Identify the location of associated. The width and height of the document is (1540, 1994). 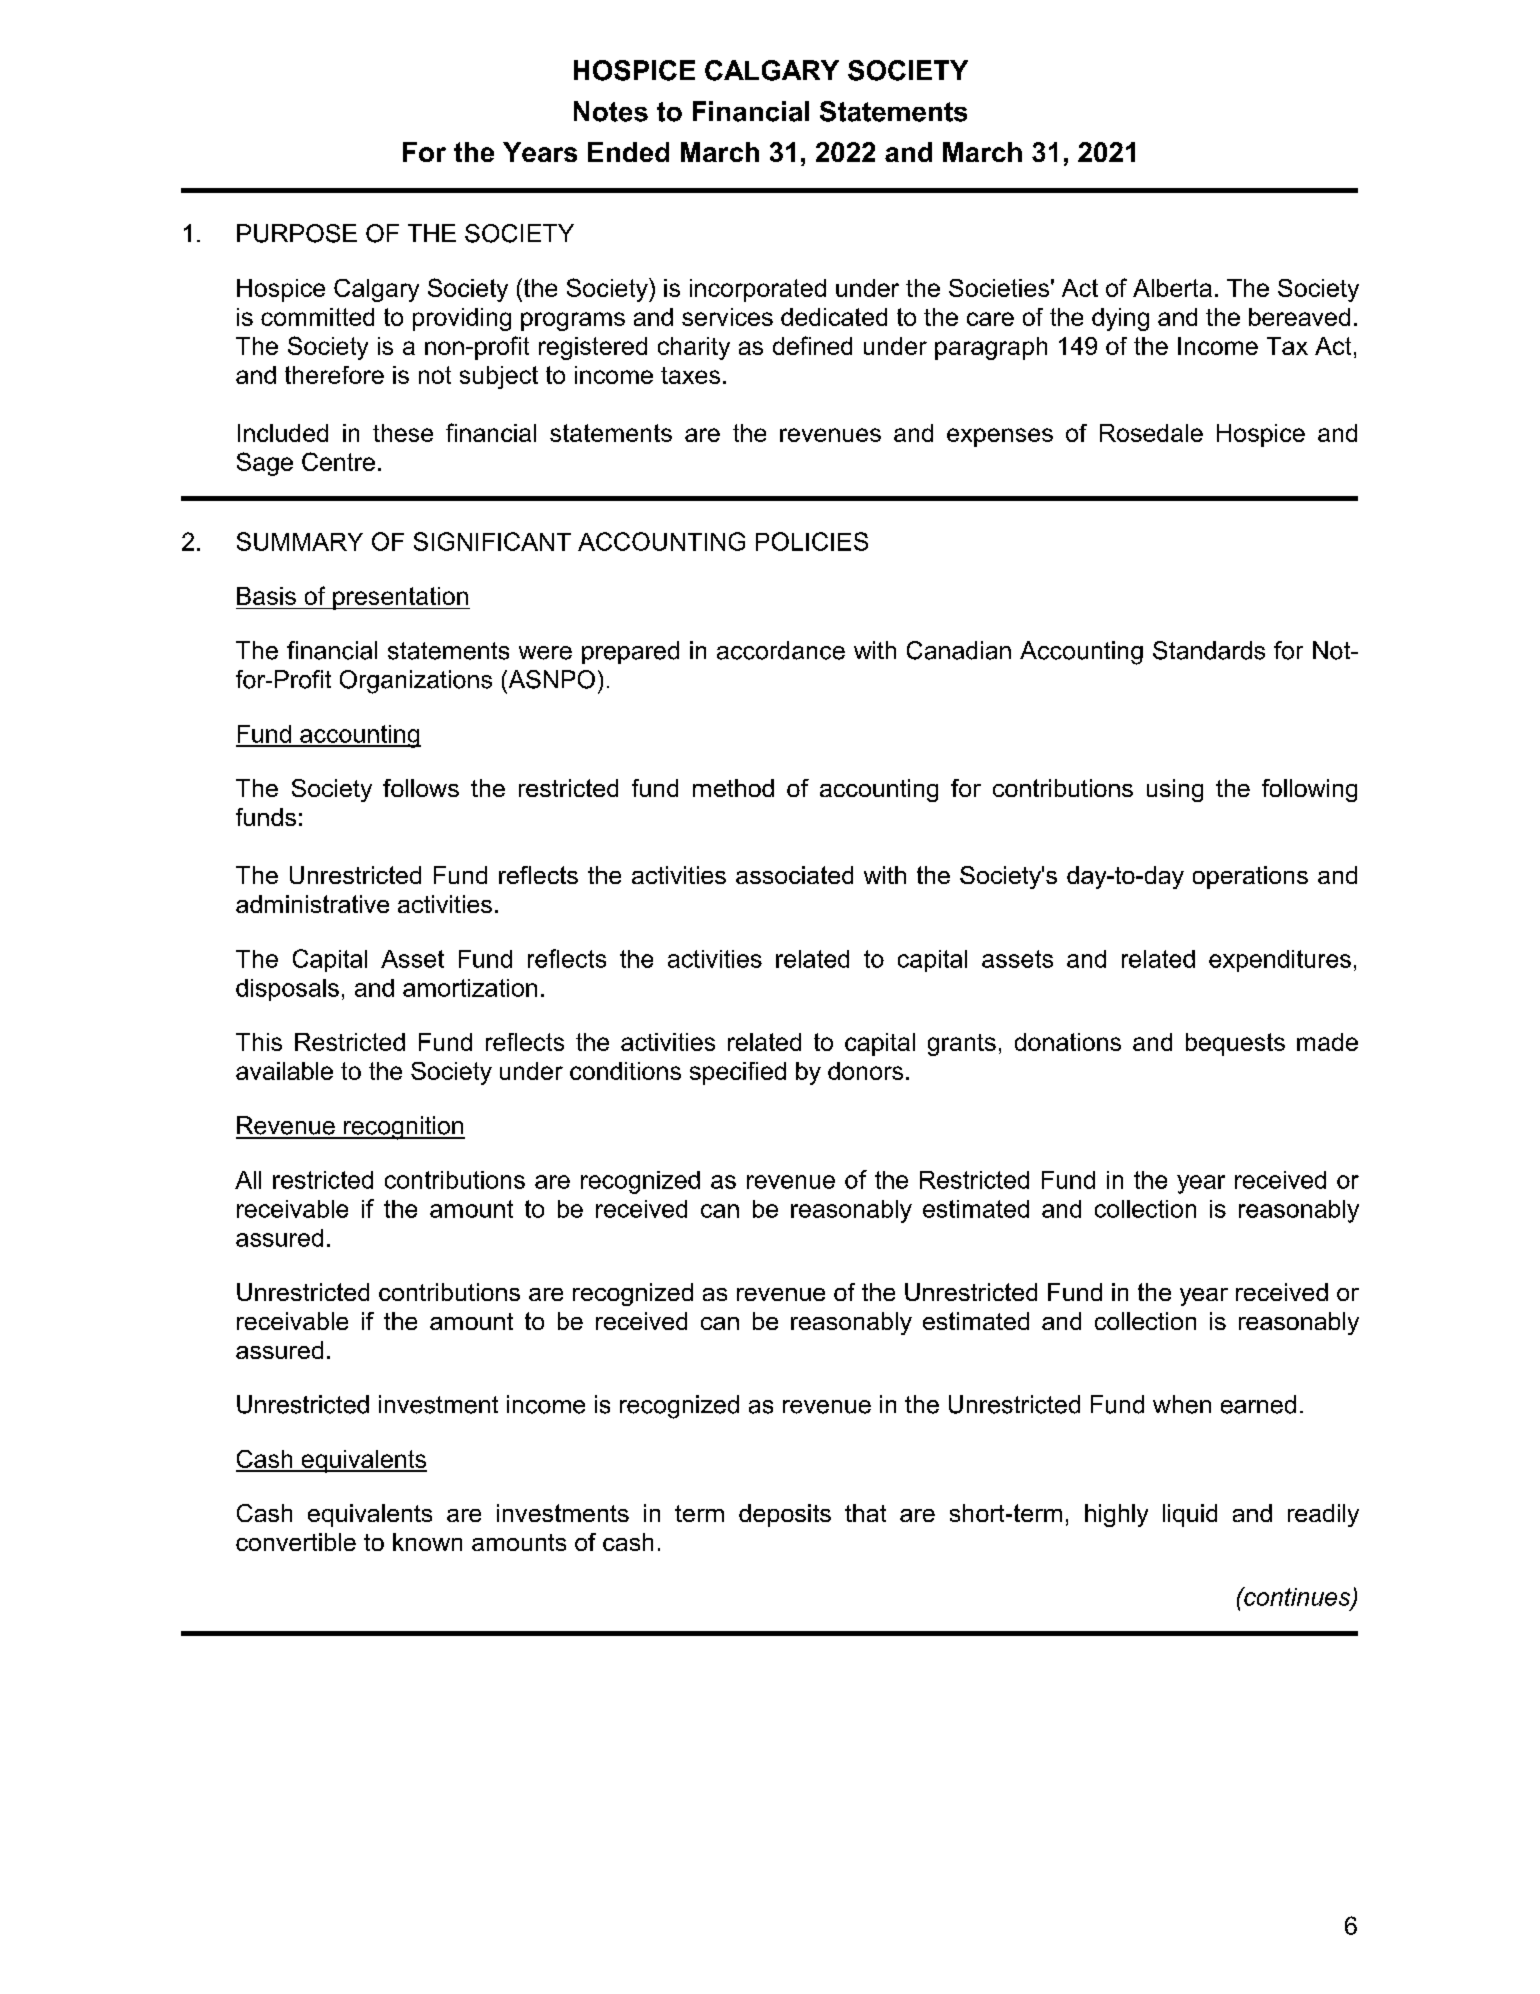
(794, 875).
